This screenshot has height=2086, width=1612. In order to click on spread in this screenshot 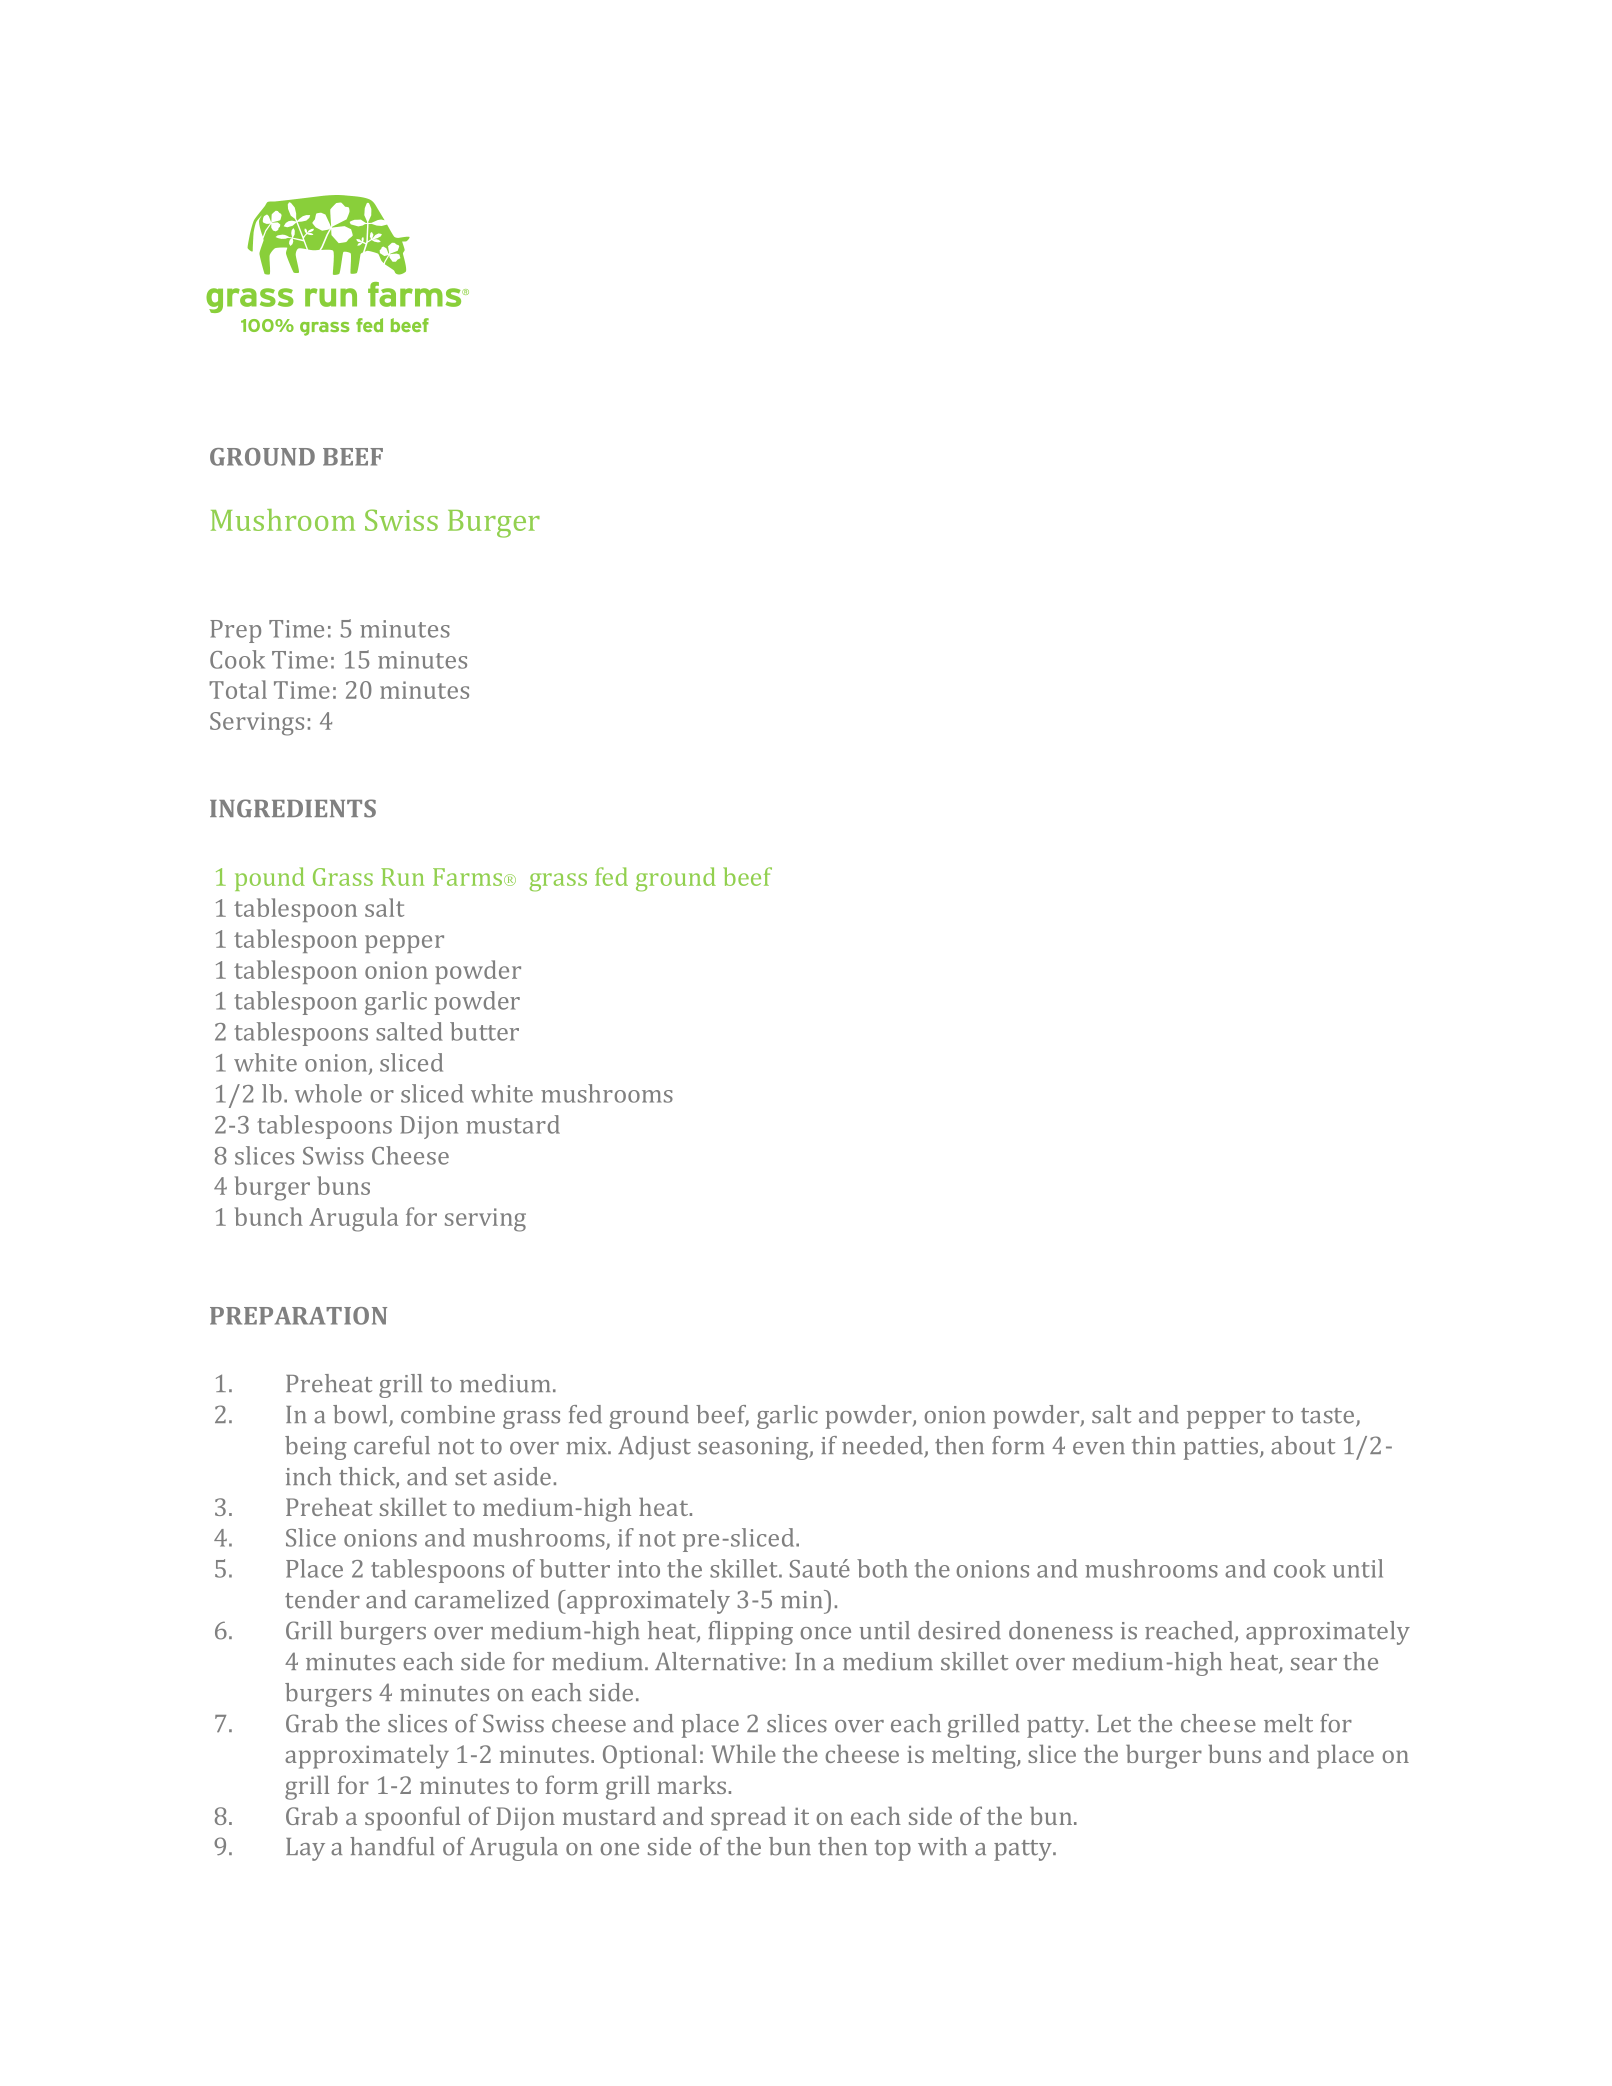, I will do `click(748, 1818)`.
